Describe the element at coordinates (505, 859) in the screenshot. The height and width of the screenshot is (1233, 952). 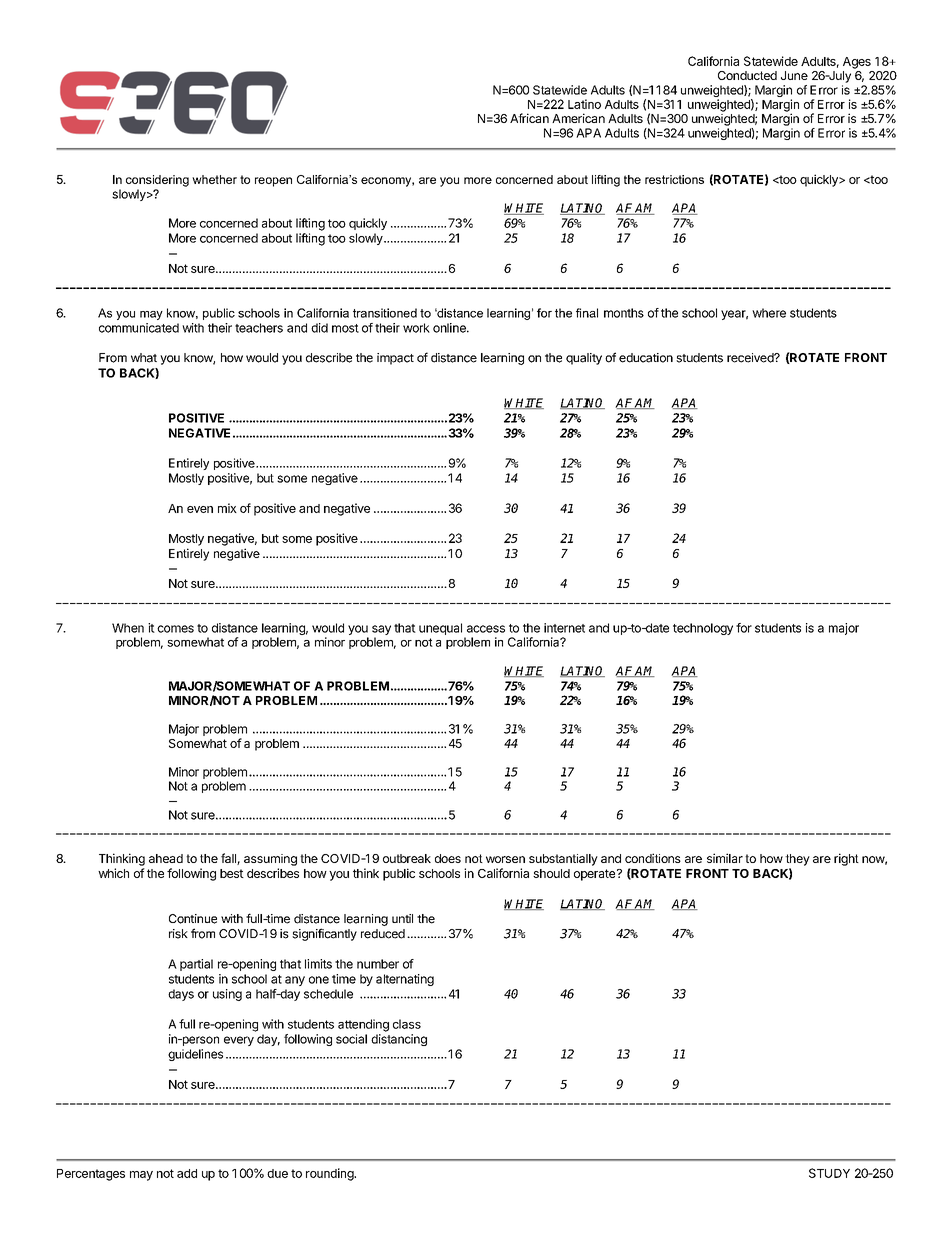
I see `worsen` at that location.
